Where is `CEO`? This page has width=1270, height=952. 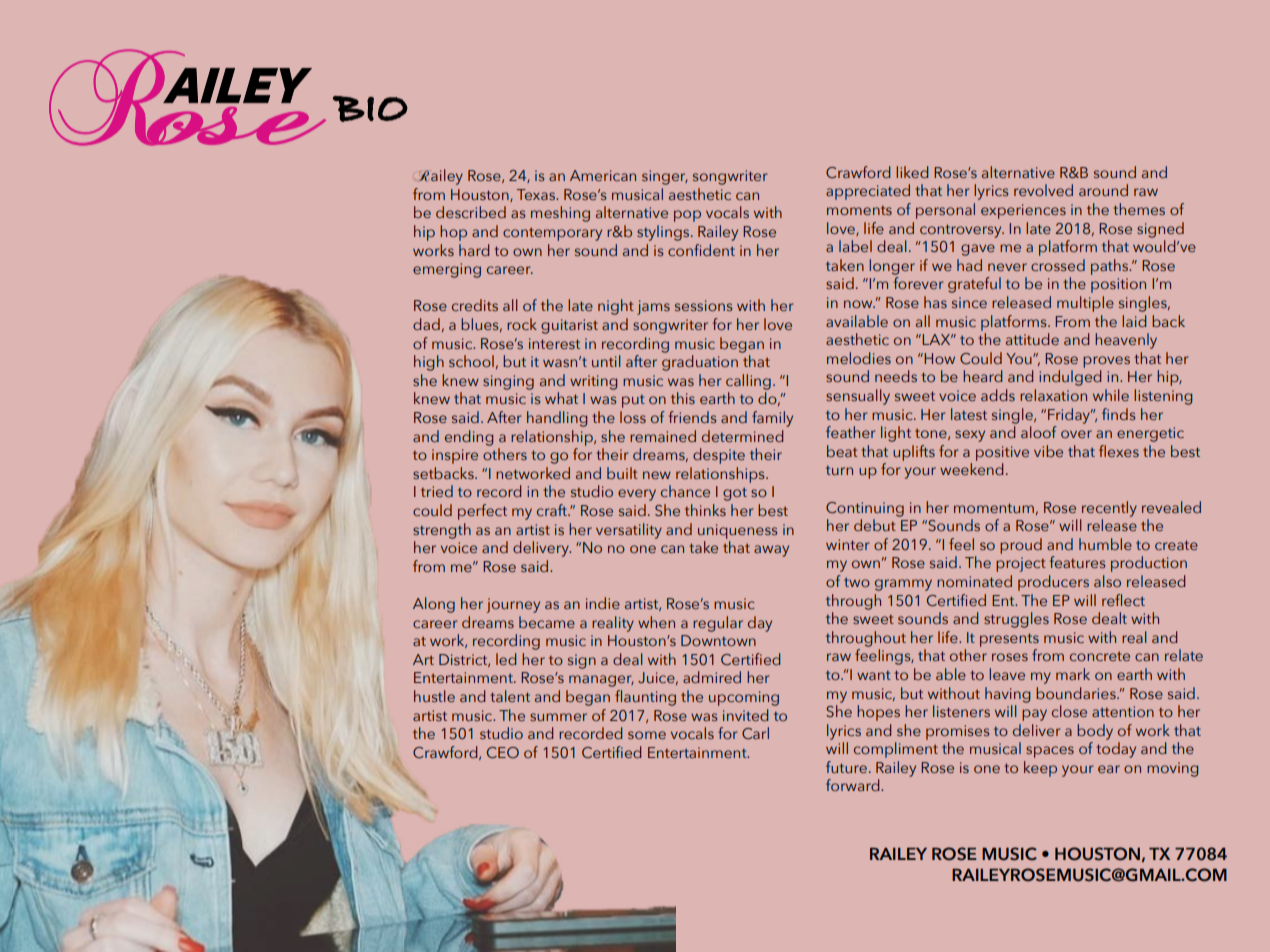
CEO is located at coordinates (503, 752).
